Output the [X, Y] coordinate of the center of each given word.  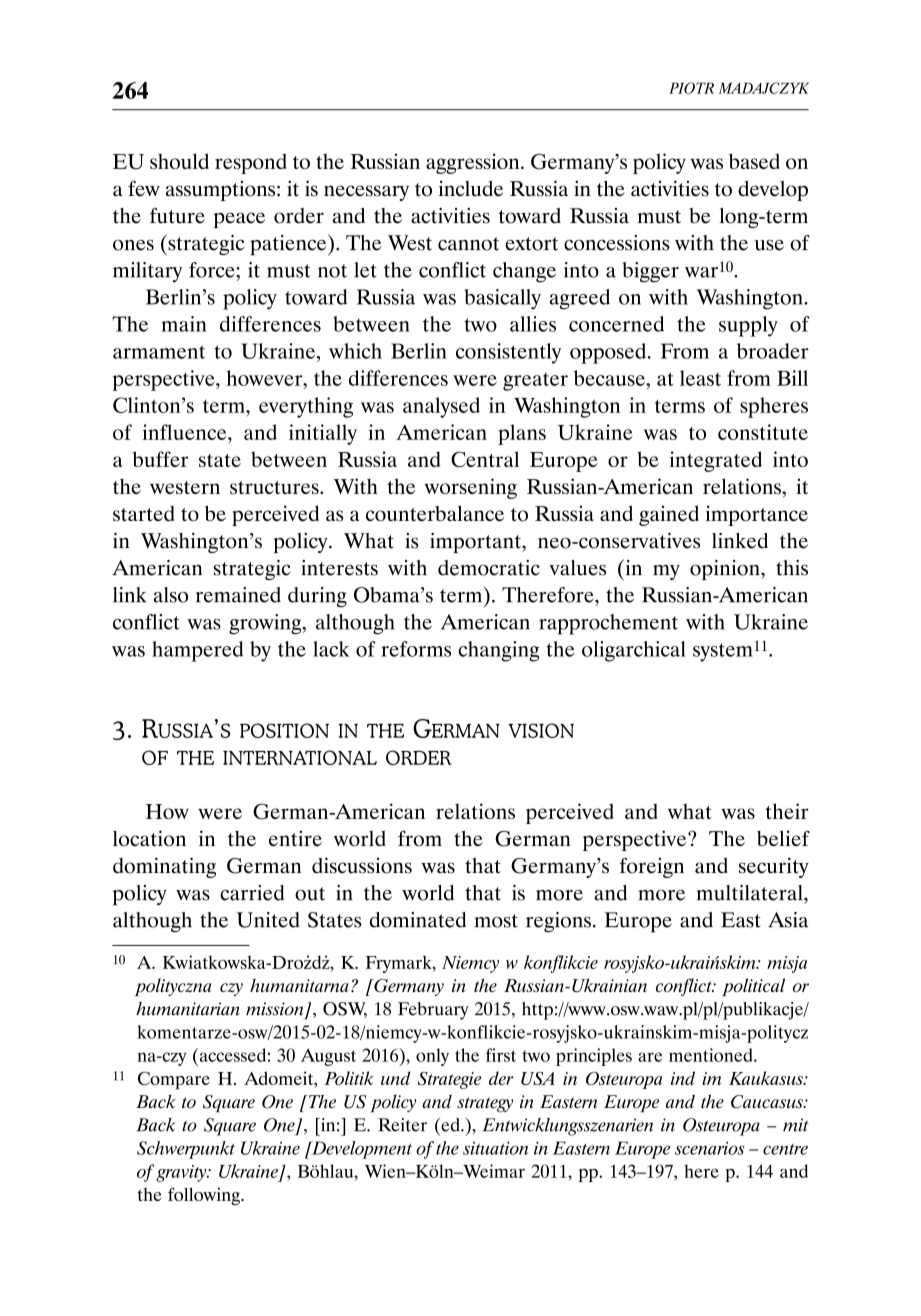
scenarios [710, 1148]
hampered [197, 651]
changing [498, 651]
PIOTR [691, 88]
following [205, 1196]
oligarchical [634, 651]
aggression [474, 163]
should [179, 161]
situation [495, 1148]
